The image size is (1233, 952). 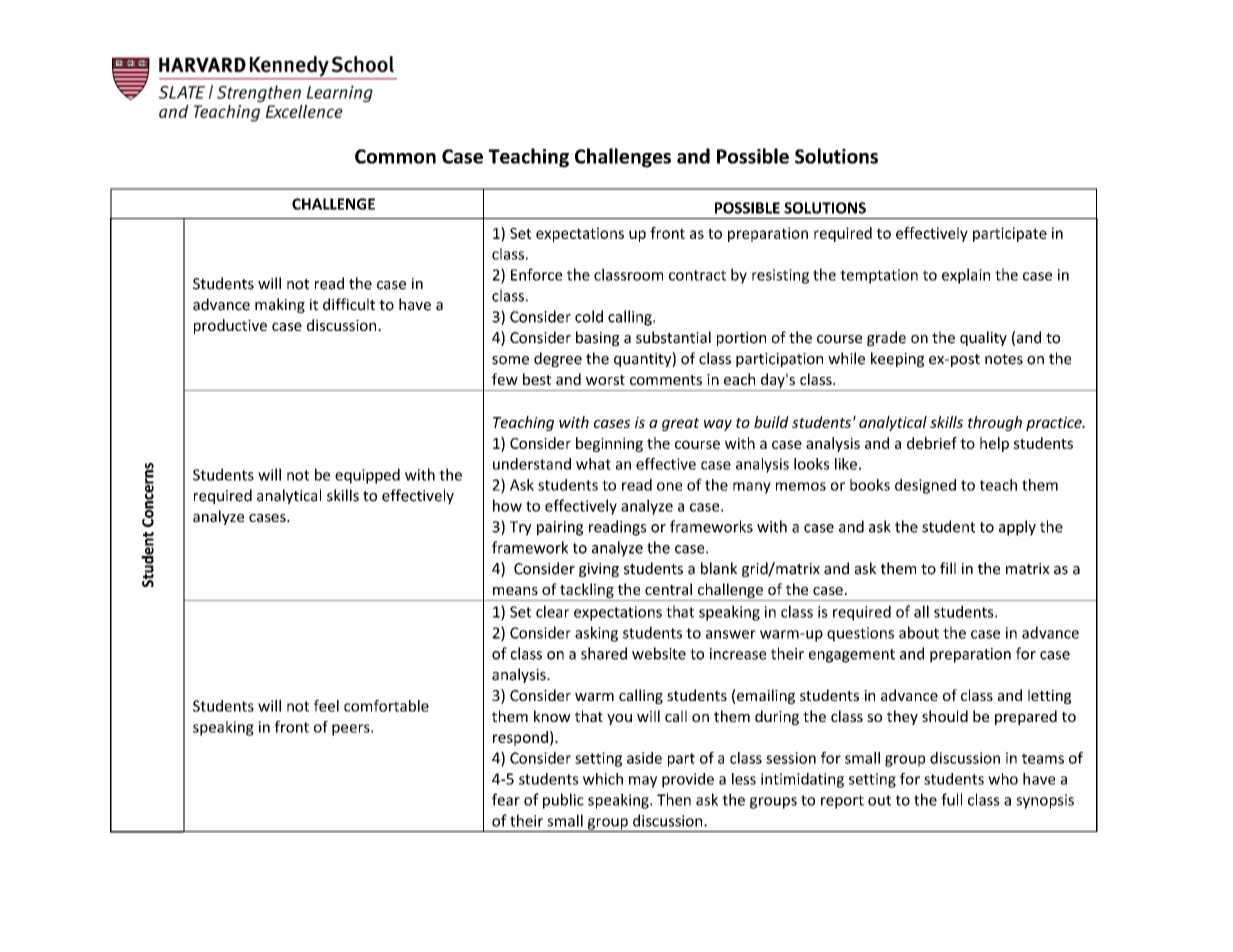 I want to click on comments, so click(x=666, y=380).
